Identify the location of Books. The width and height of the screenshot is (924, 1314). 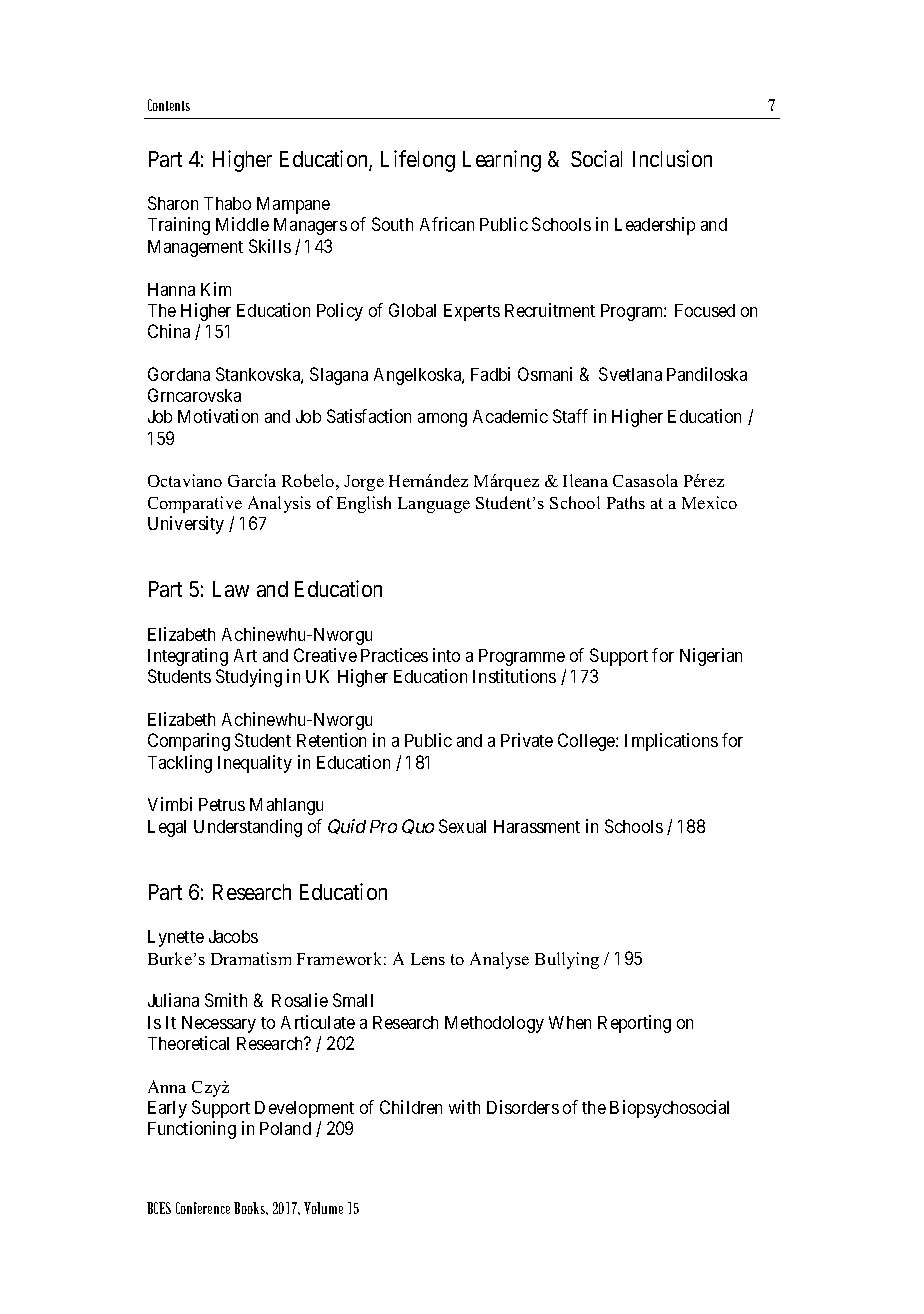
(251, 1208).
